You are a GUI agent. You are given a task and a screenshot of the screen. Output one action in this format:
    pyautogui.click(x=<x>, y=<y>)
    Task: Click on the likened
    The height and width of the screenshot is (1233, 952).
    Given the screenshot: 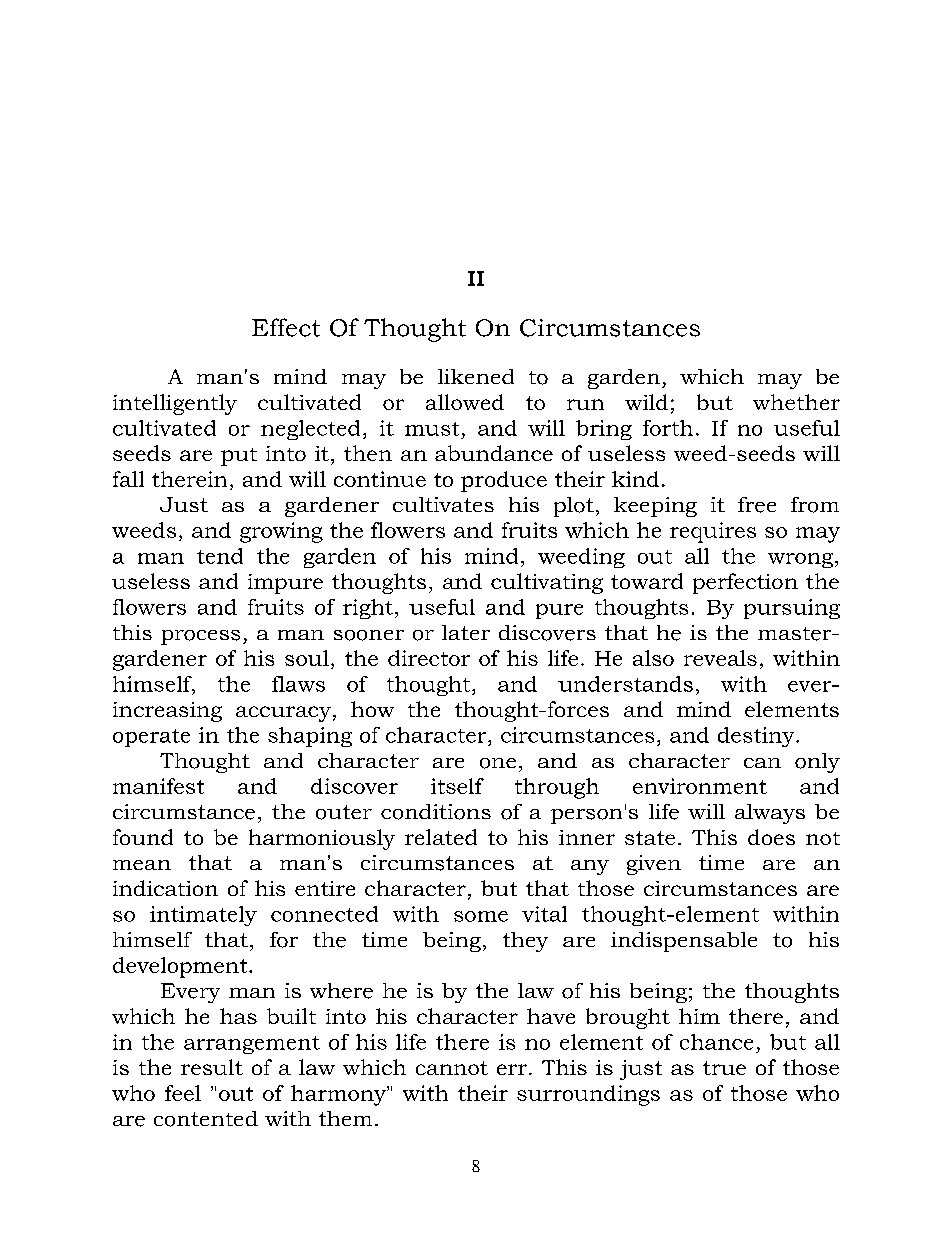 What is the action you would take?
    pyautogui.click(x=476, y=376)
